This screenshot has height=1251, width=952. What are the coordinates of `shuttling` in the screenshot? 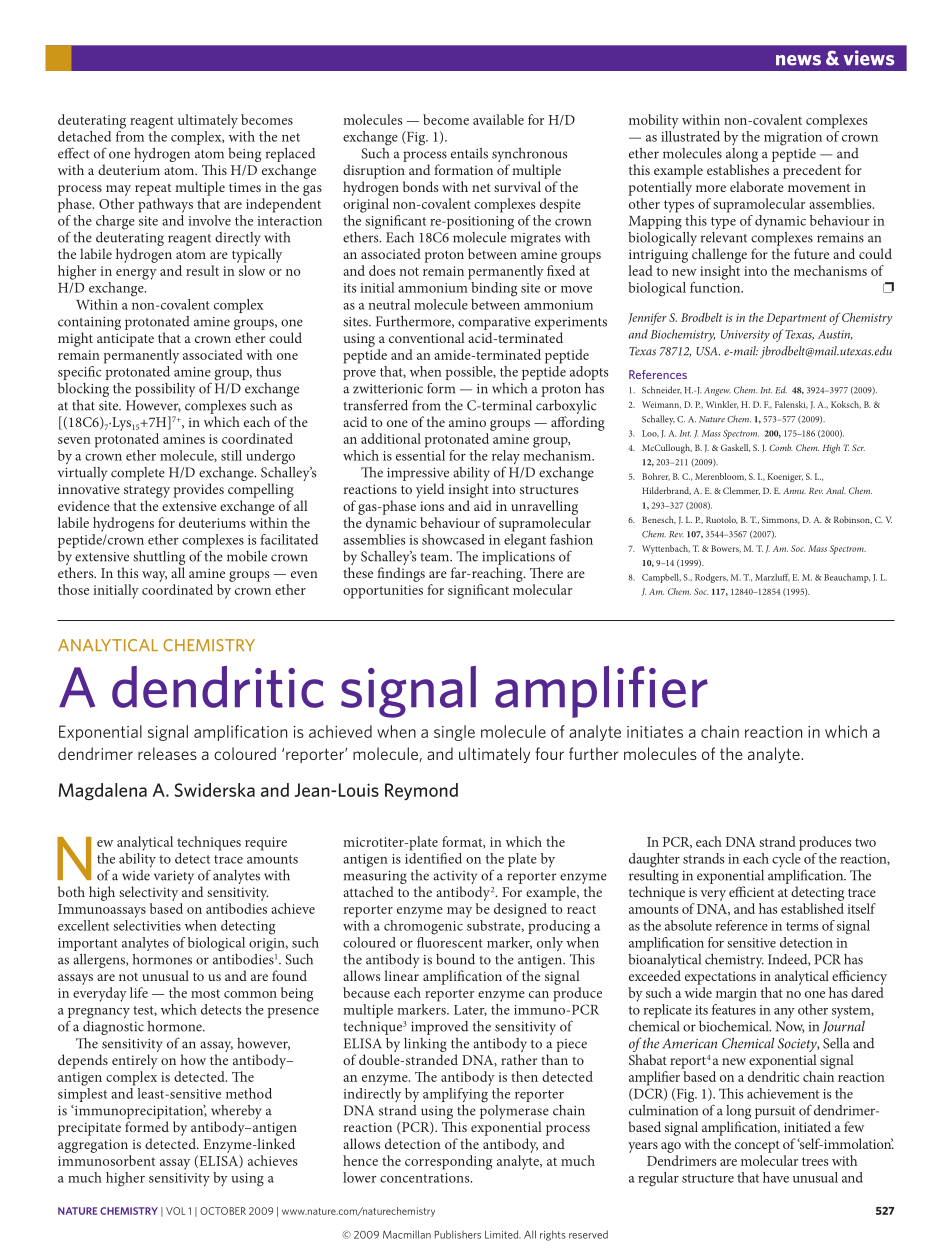 It's located at (159, 559).
